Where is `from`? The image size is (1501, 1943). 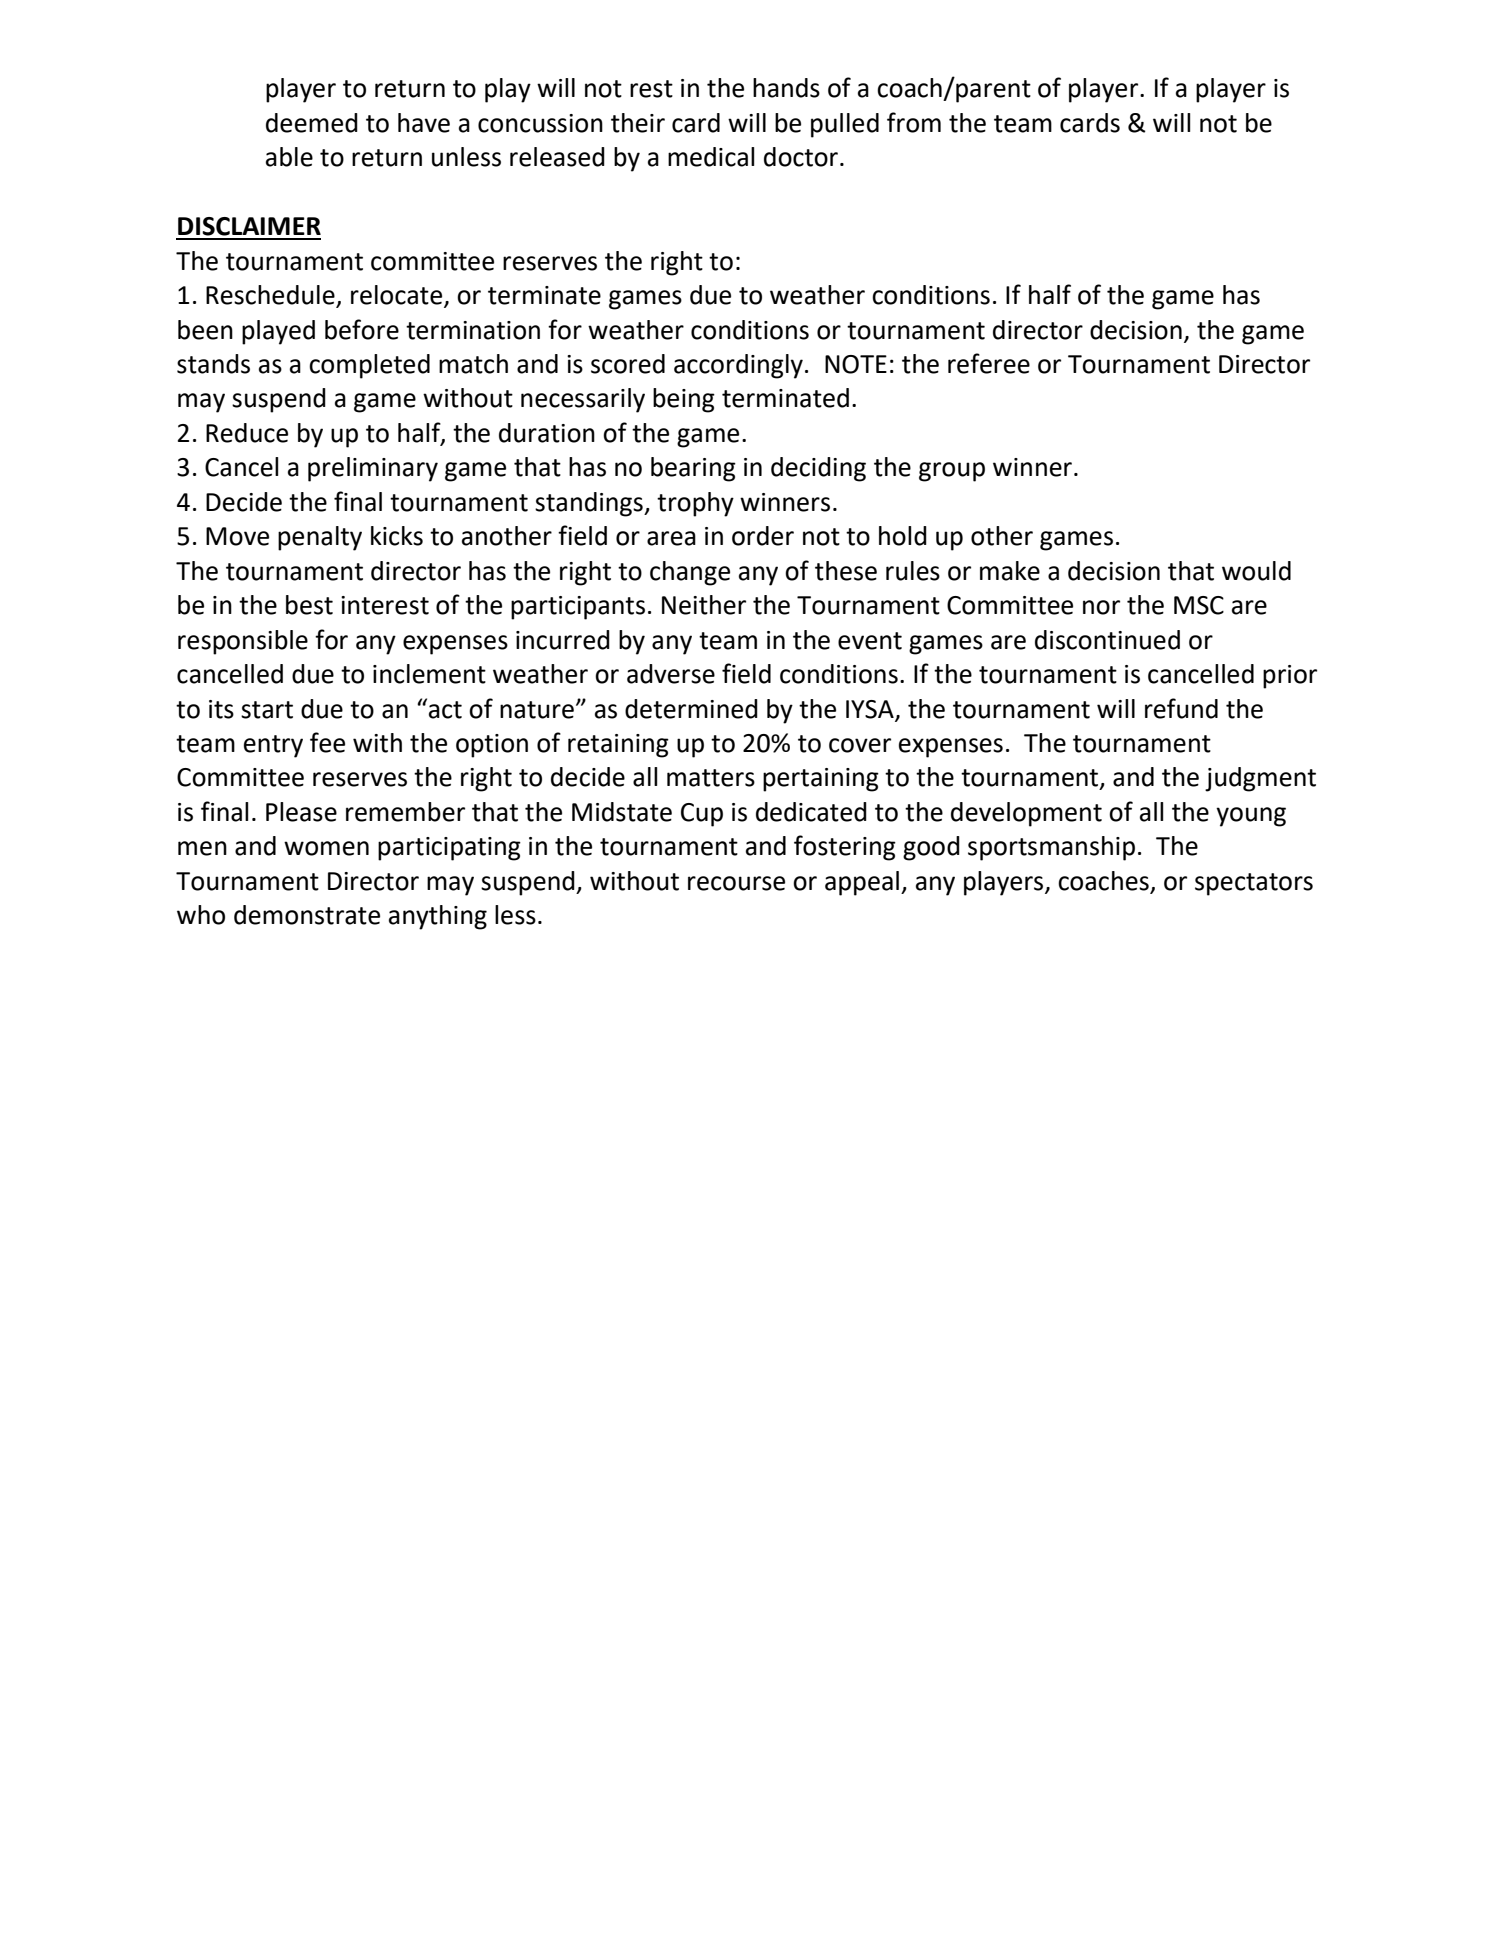 from is located at coordinates (914, 122).
